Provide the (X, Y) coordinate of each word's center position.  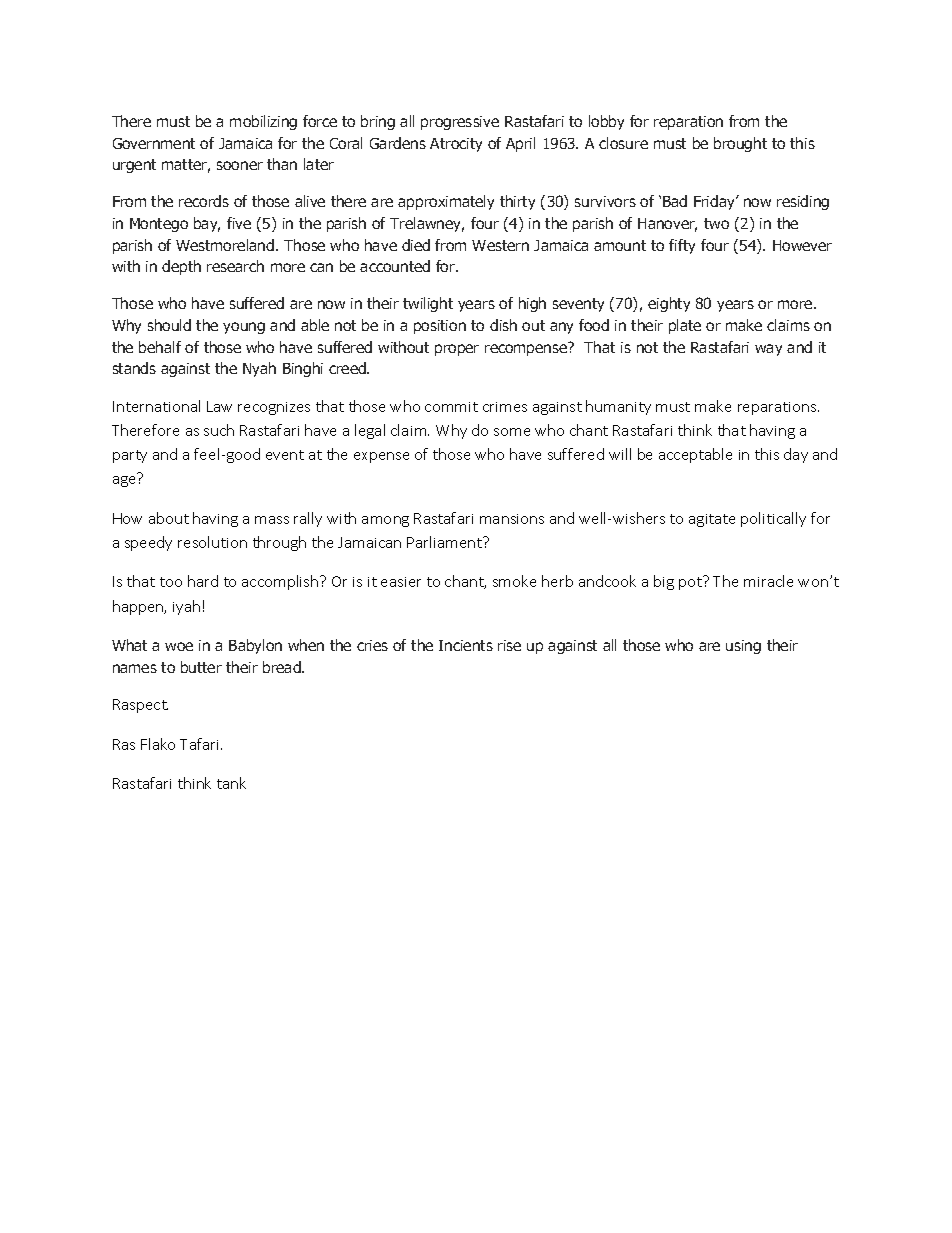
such (219, 430)
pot (691, 583)
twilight (428, 304)
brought (740, 144)
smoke (514, 581)
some (512, 432)
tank (231, 783)
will (620, 454)
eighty (669, 304)
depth (181, 267)
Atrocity (456, 145)
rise (509, 645)
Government (154, 143)
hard (203, 581)
